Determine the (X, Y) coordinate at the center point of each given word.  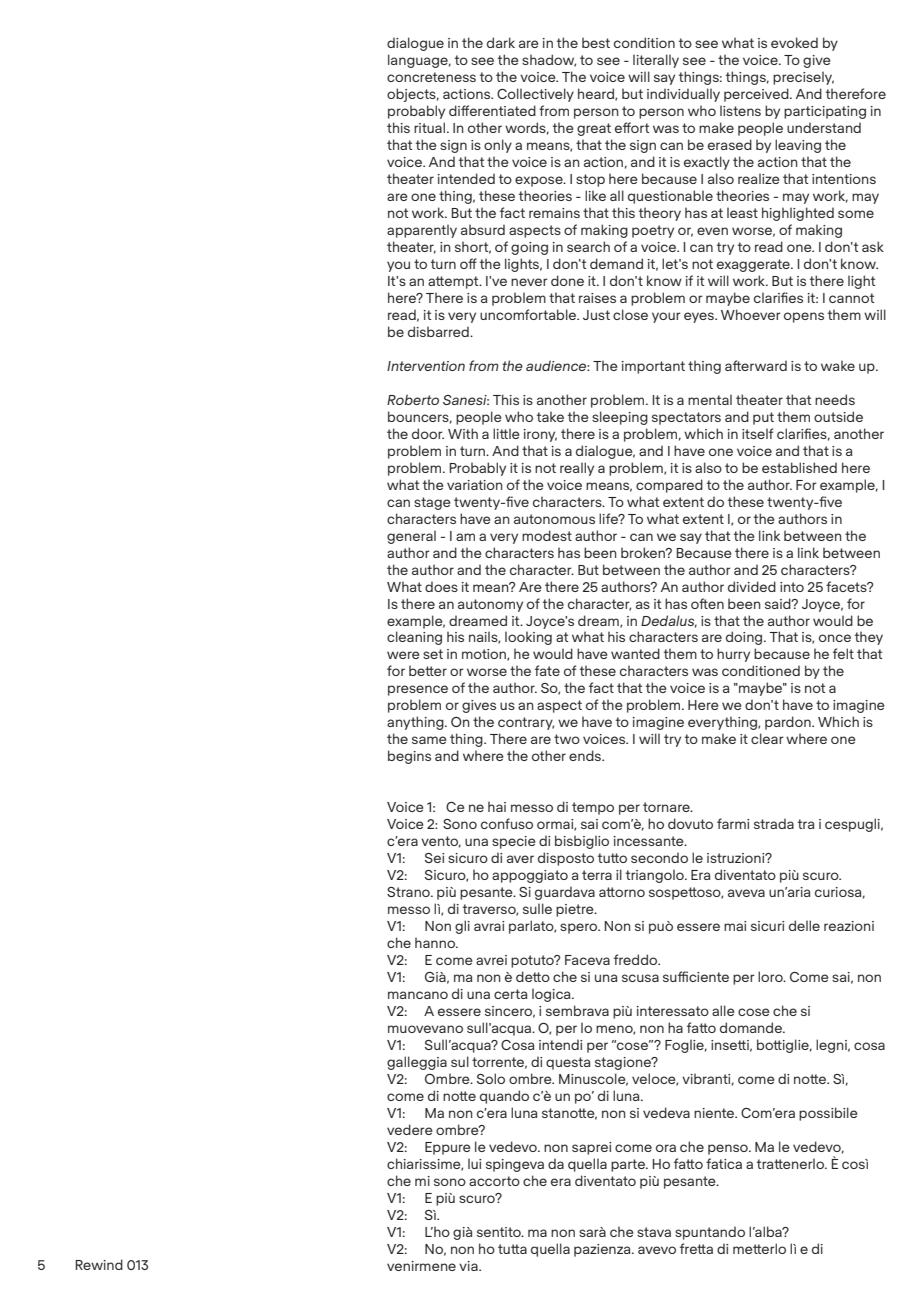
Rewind (99, 1264)
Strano (409, 892)
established (799, 467)
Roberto (413, 399)
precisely (803, 78)
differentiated (492, 110)
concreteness (431, 77)
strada (774, 823)
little (506, 433)
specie (514, 842)
